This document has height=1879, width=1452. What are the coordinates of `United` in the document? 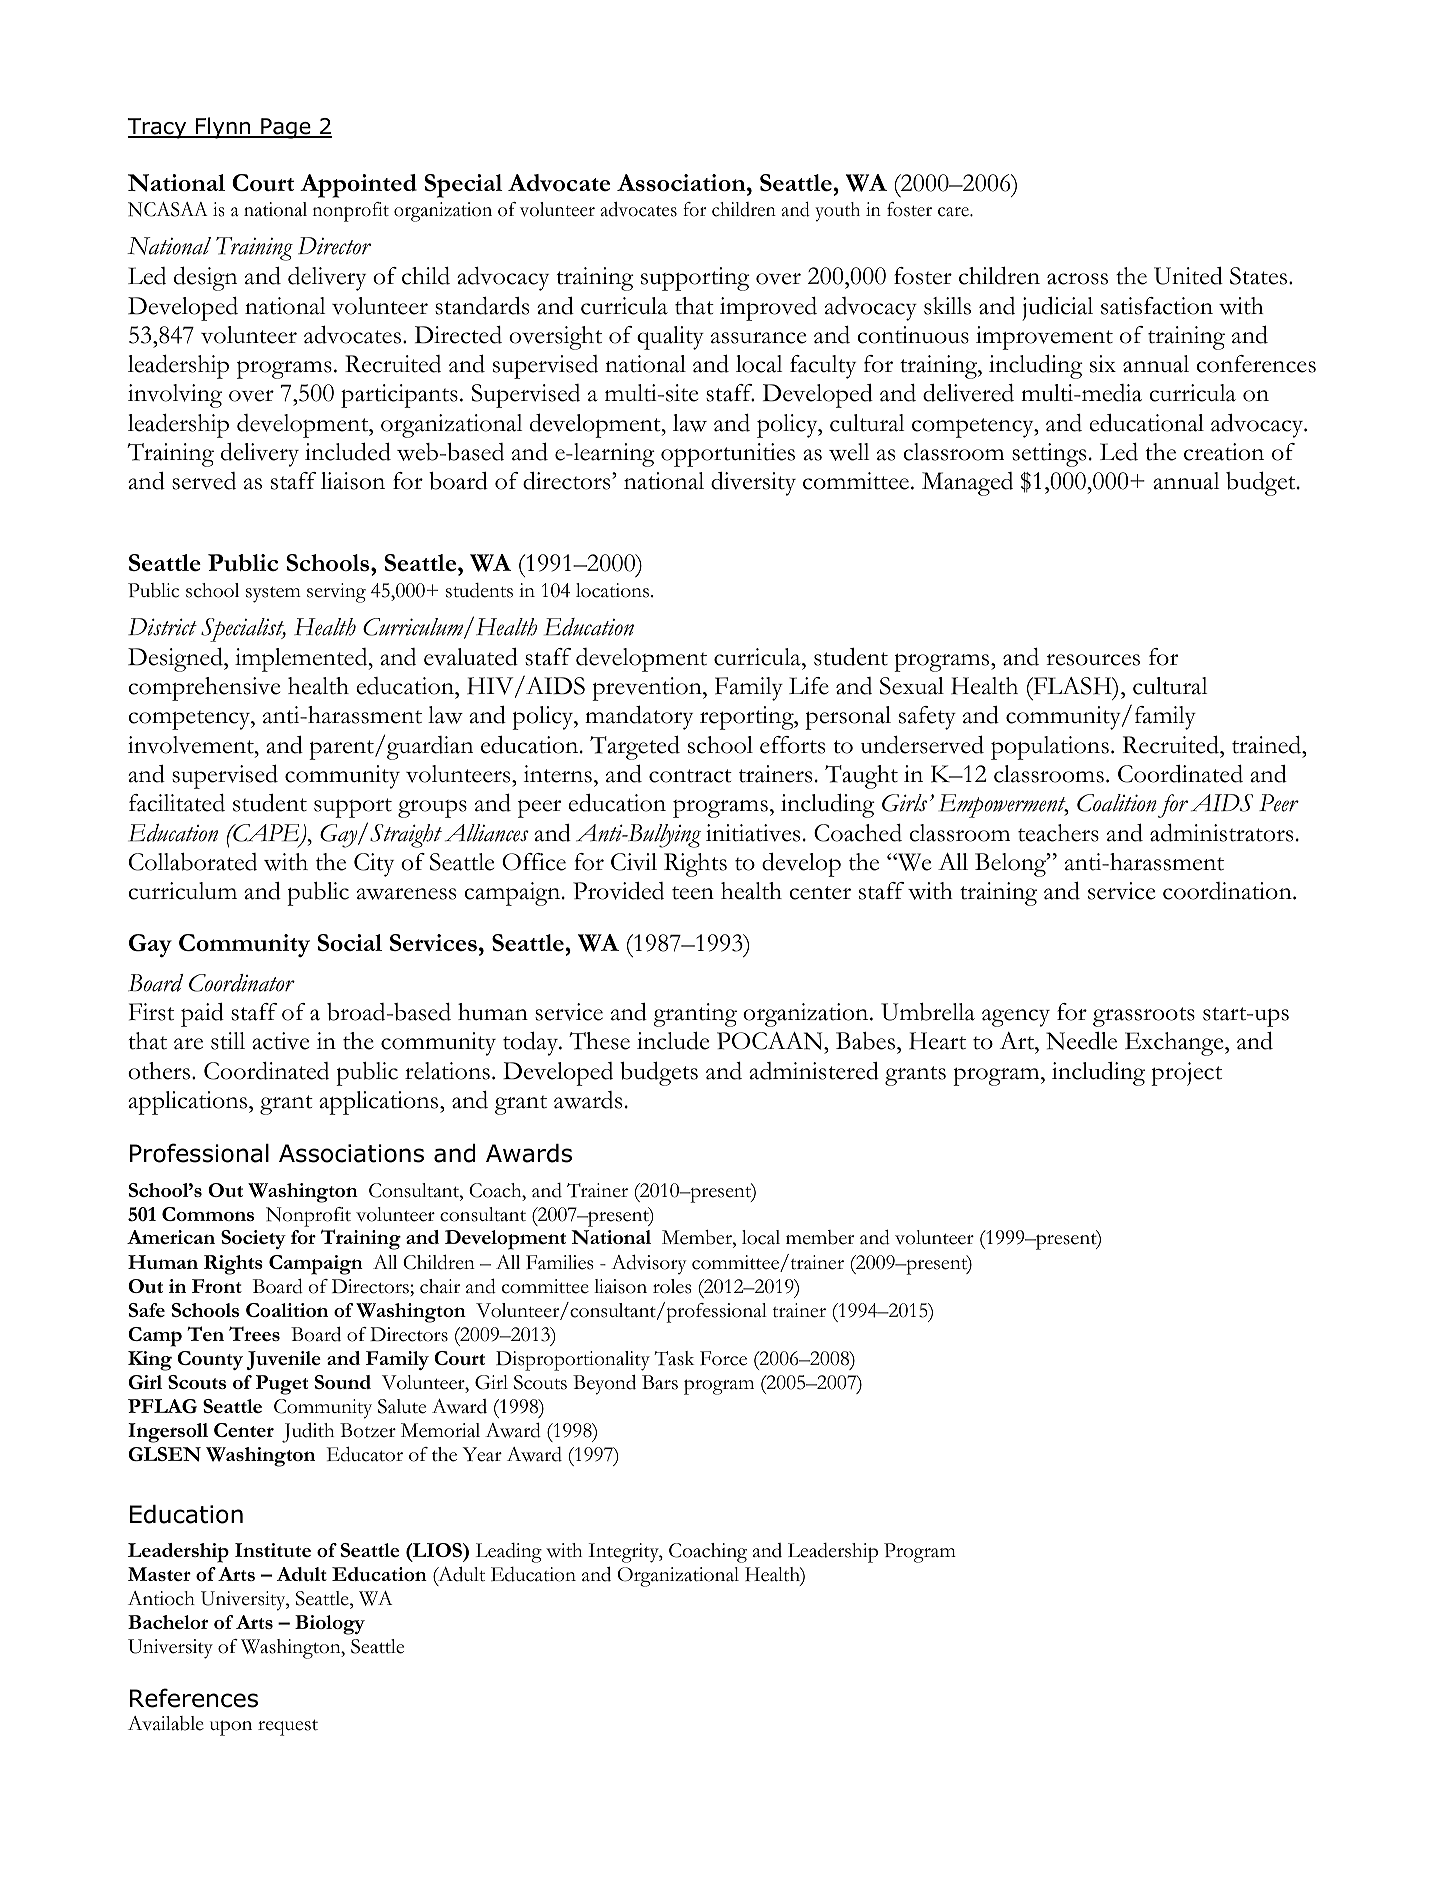 It's located at (1188, 276).
